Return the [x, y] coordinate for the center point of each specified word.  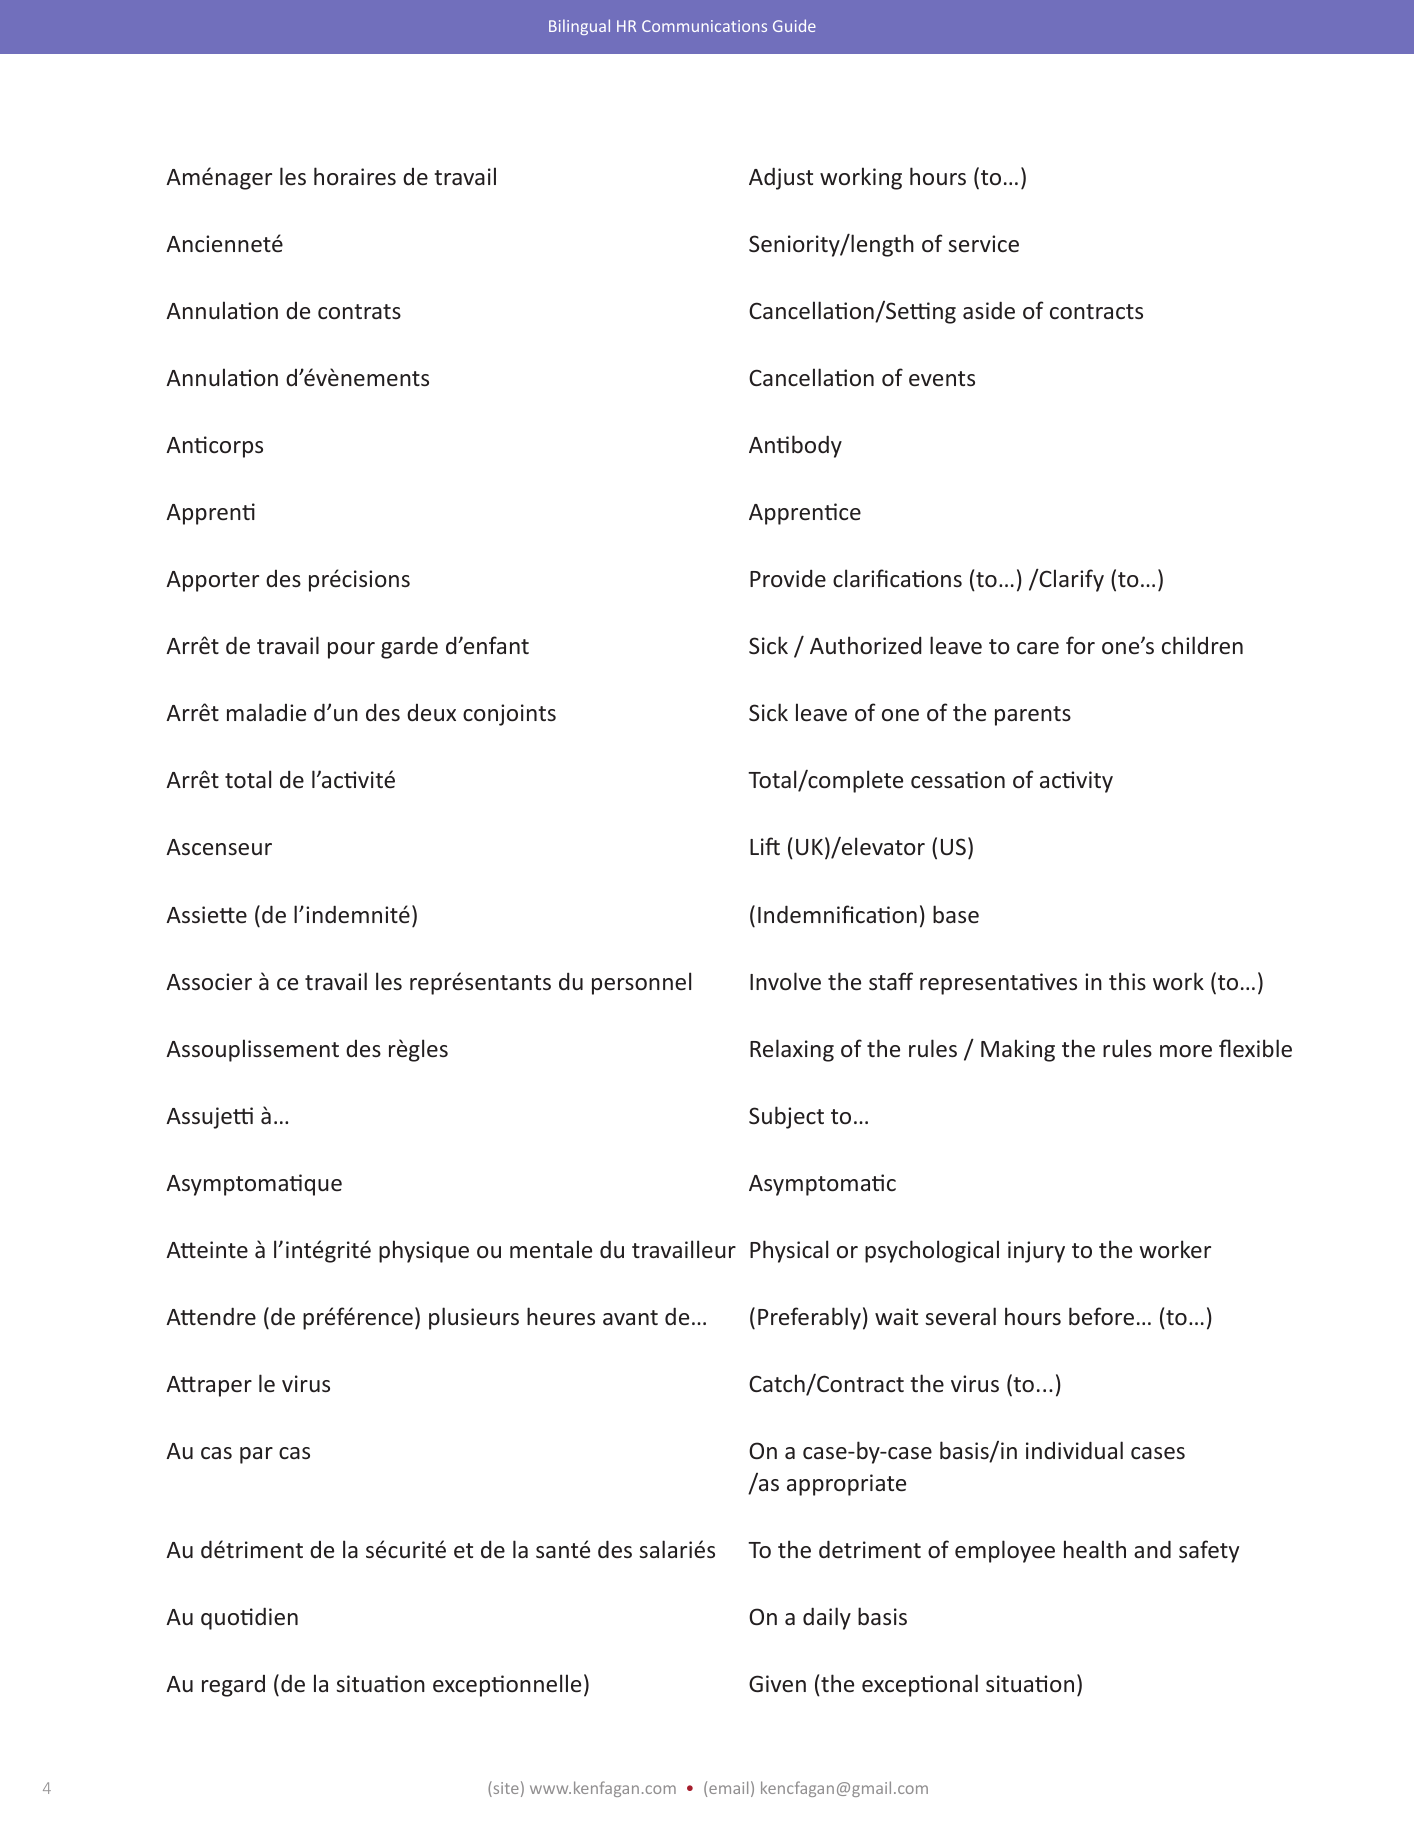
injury [1036, 1252]
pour [351, 650]
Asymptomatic [822, 1185]
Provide [788, 578]
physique [424, 1251]
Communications [704, 26]
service [983, 243]
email [728, 1787]
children [1202, 645]
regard [233, 1686]
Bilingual [579, 27]
